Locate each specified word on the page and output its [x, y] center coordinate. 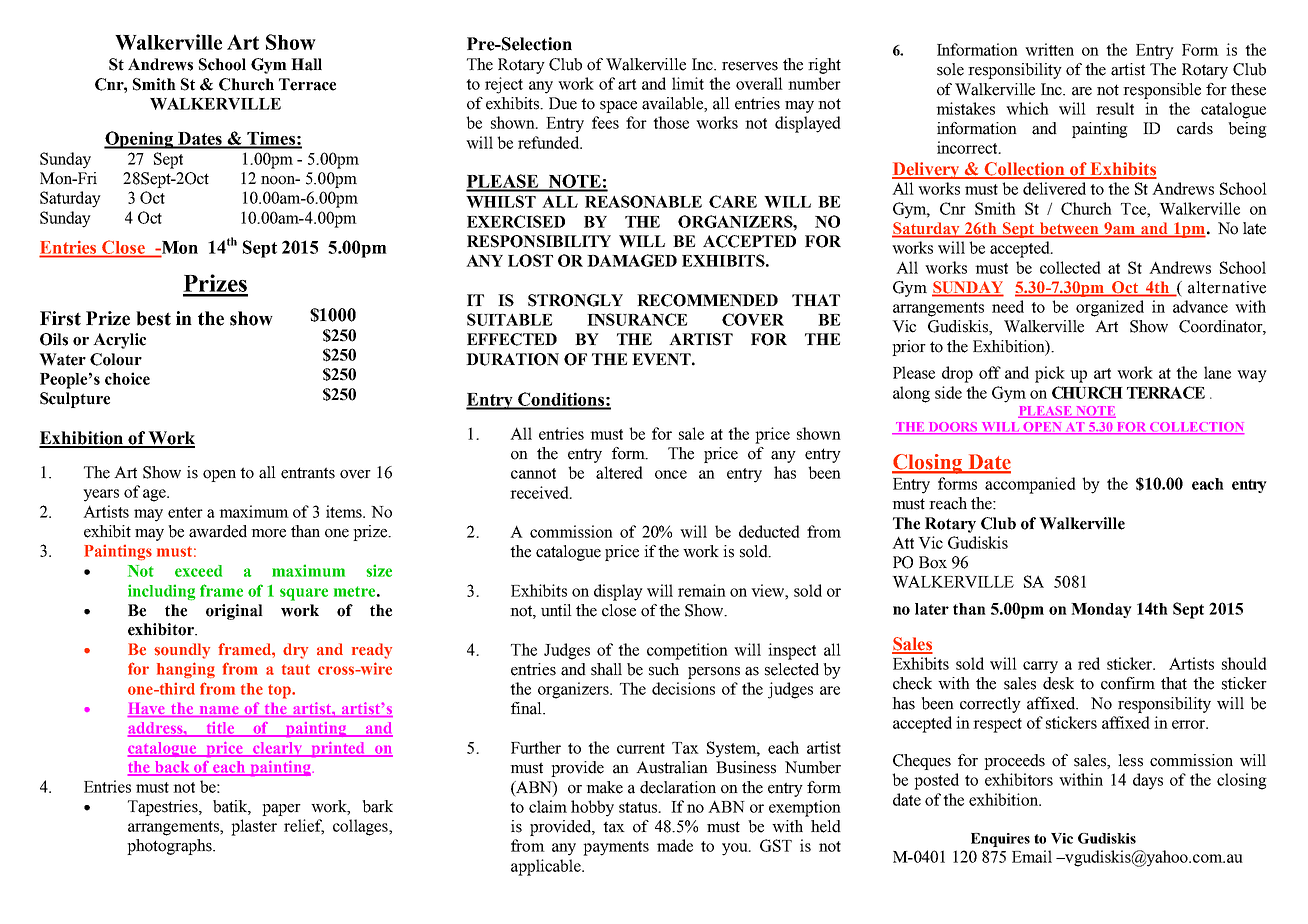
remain [702, 590]
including [162, 592]
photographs [170, 847]
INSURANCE [637, 319]
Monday [1101, 610]
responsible [1162, 91]
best [153, 318]
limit [688, 83]
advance [1200, 306]
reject [504, 85]
